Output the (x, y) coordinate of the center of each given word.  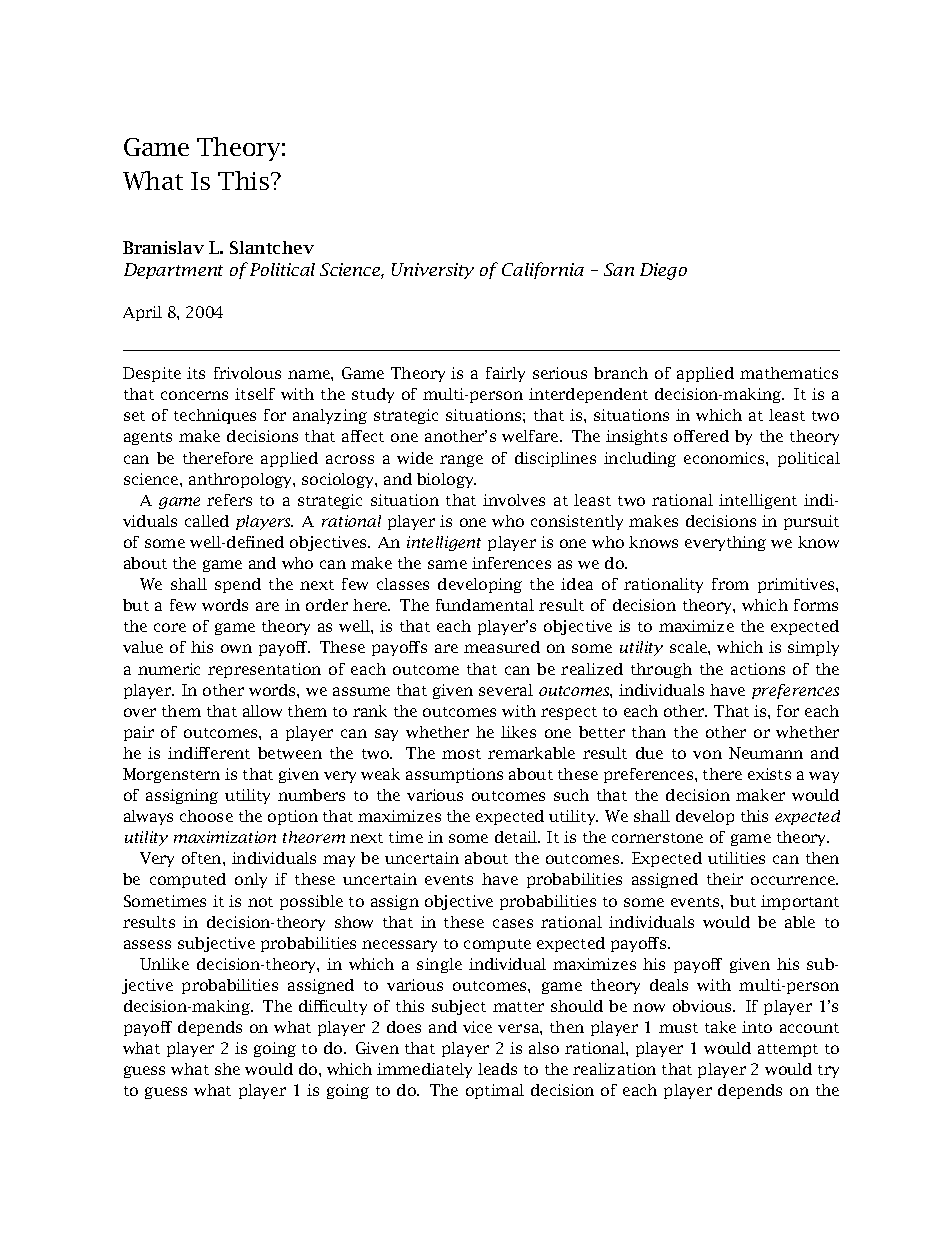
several (506, 690)
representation (264, 670)
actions (758, 669)
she (227, 1069)
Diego (663, 271)
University (433, 271)
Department (173, 271)
